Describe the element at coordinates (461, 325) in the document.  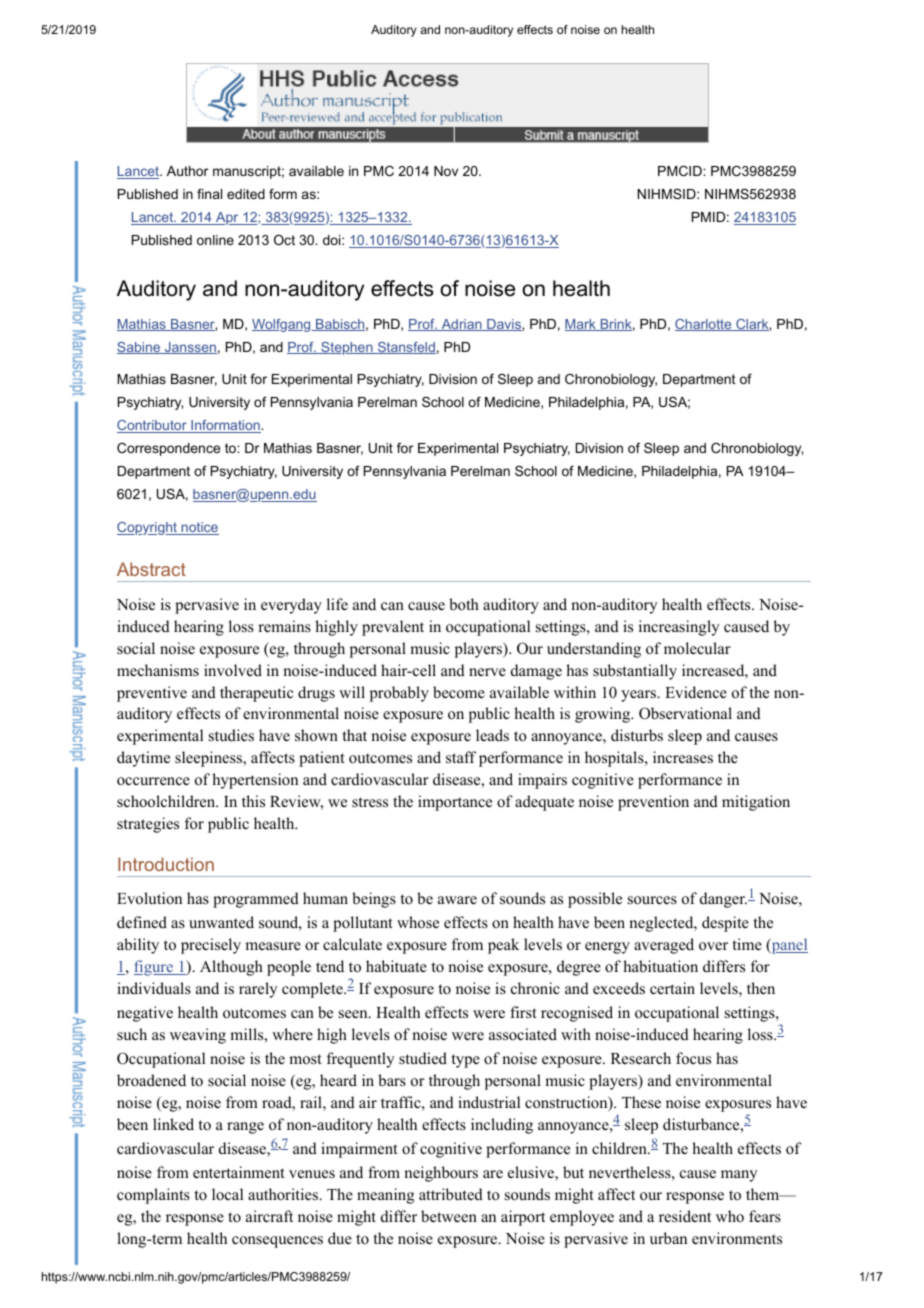
I see `Adrian` at that location.
